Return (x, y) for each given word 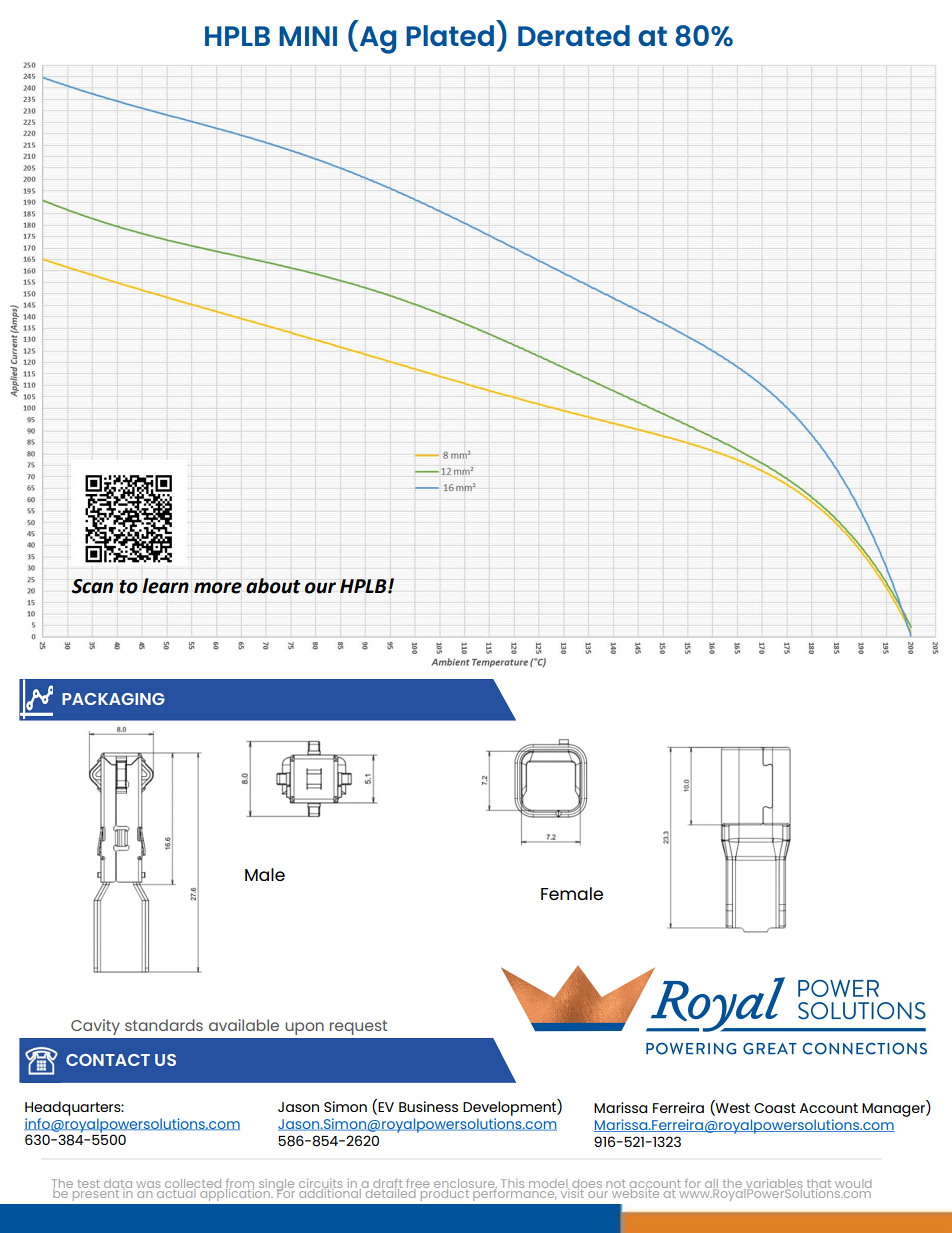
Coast (775, 1108)
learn (165, 586)
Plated (450, 35)
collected (193, 1184)
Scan (92, 586)
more (218, 588)
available (244, 1025)
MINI (308, 36)
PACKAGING (113, 699)
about (273, 586)
